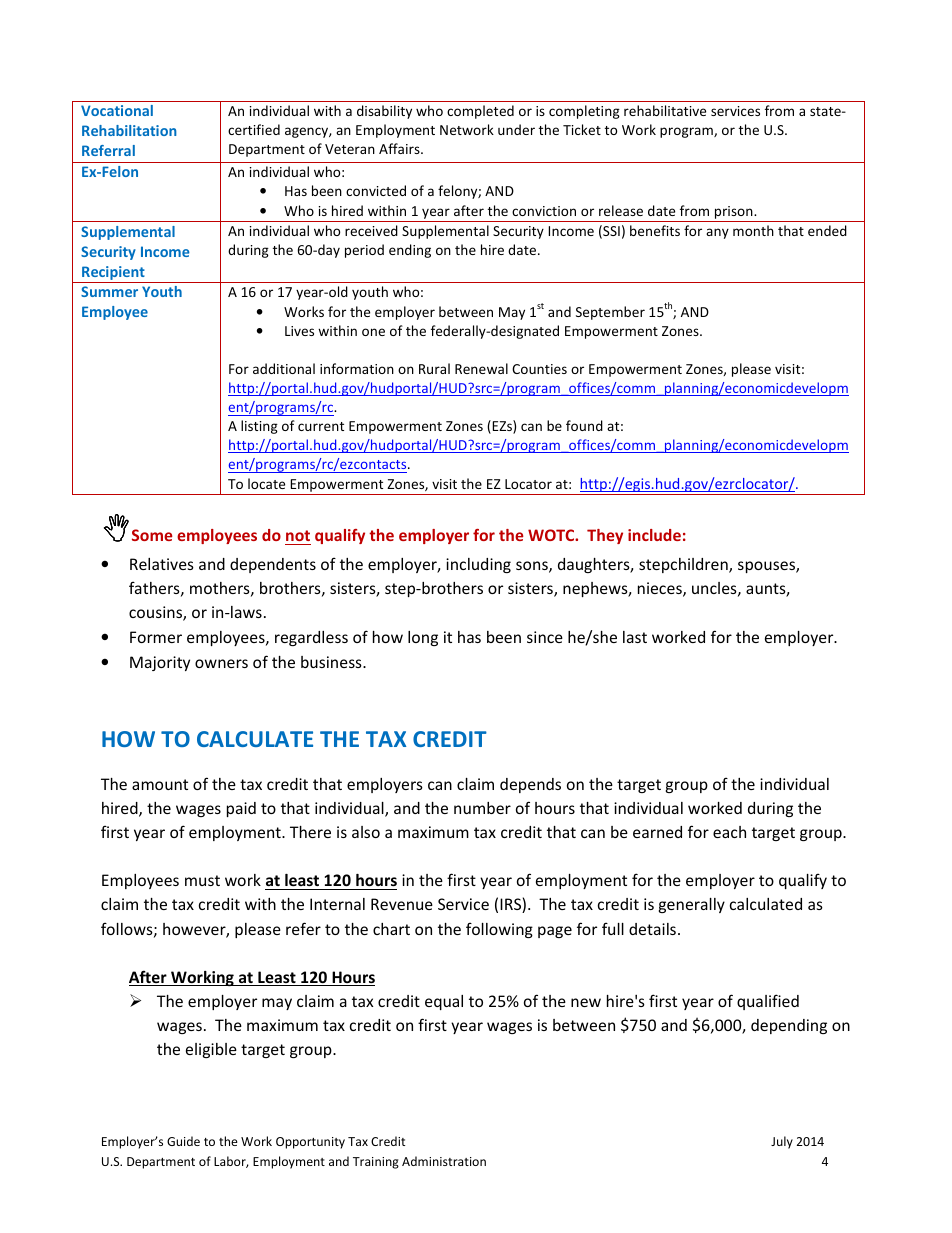  Describe the element at coordinates (480, 112) in the image. I see `completed` at that location.
